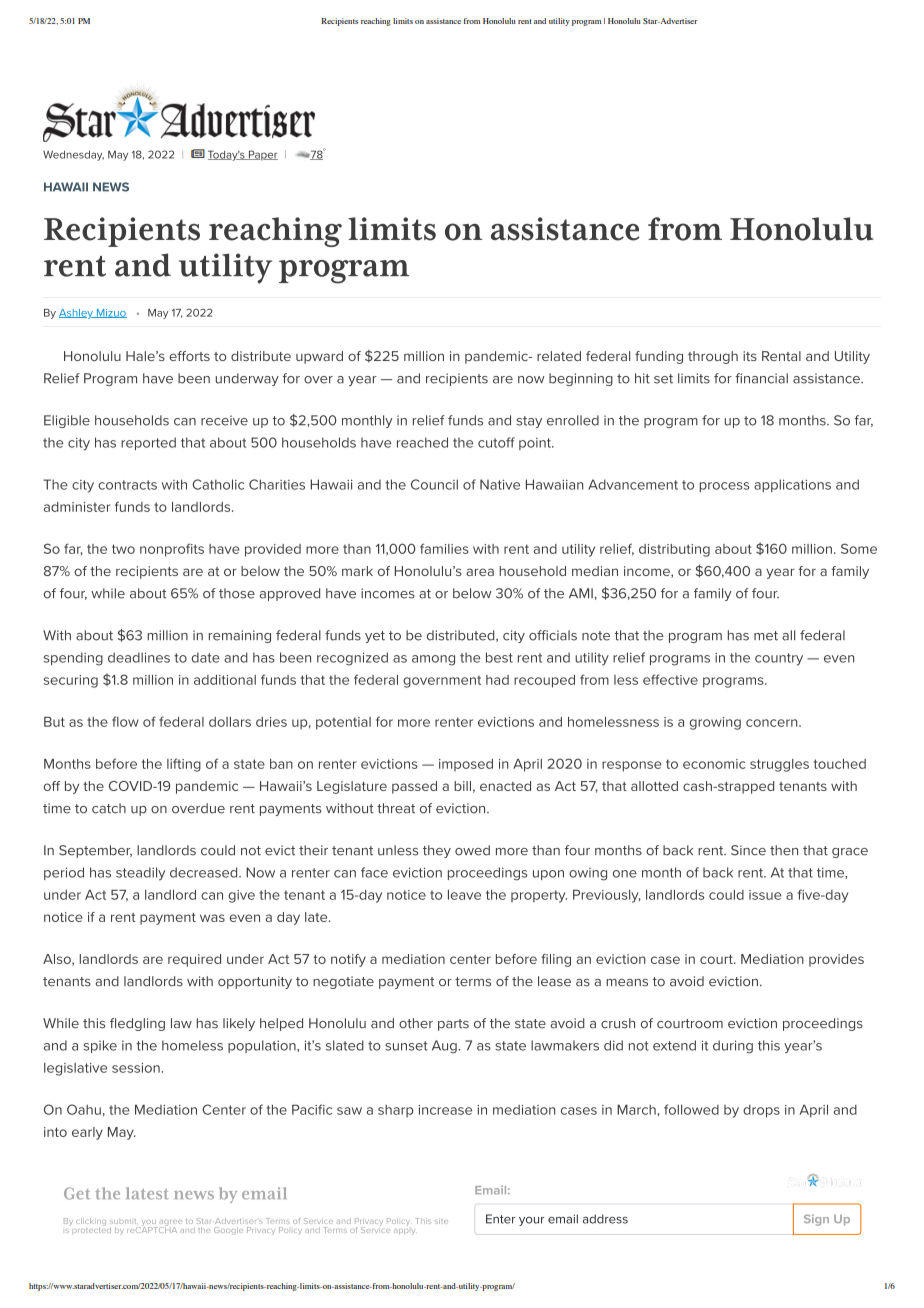 Image resolution: width=924 pixels, height=1308 pixels. Describe the element at coordinates (779, 659) in the screenshot. I see `country` at that location.
